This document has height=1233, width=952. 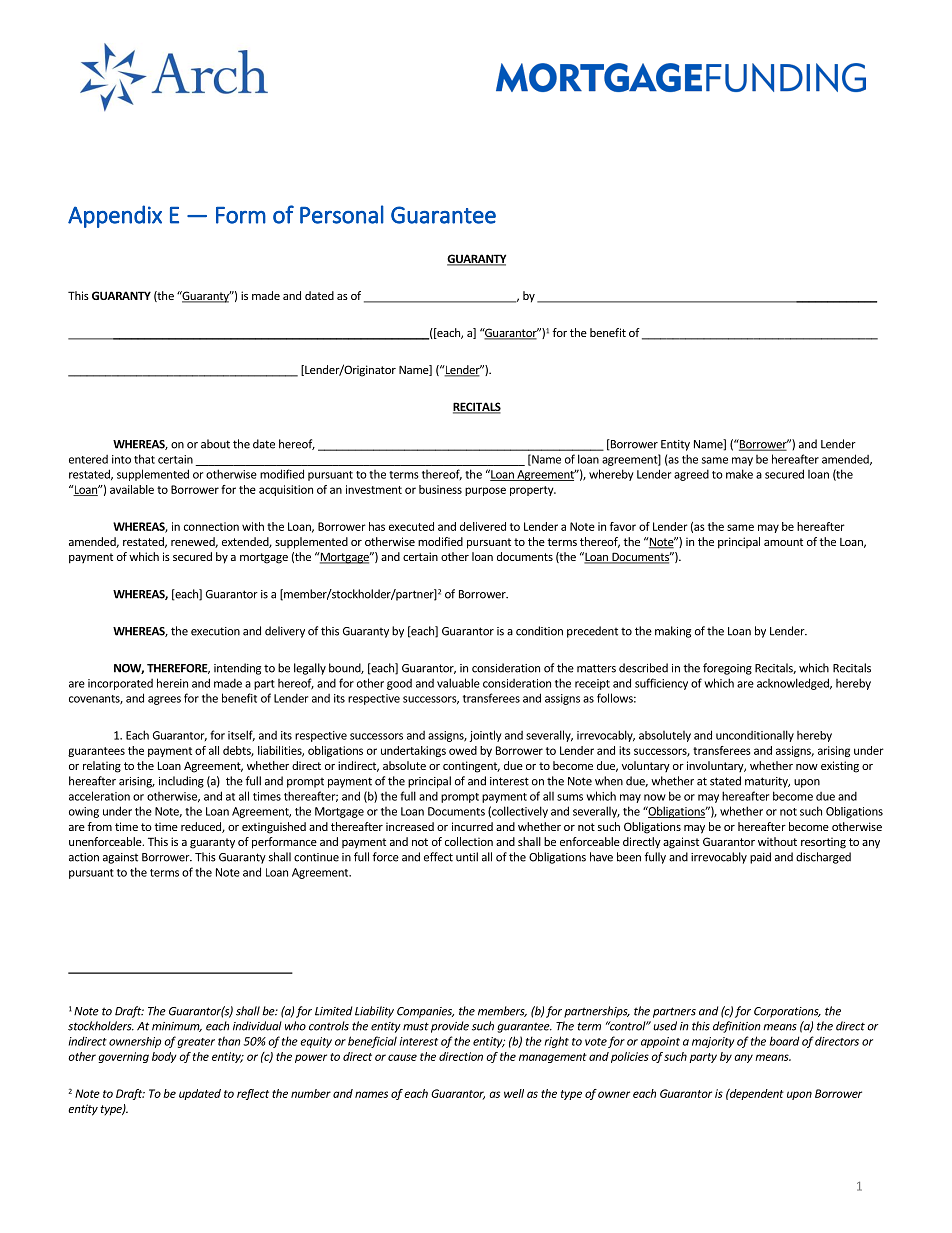 I want to click on business, so click(x=440, y=489).
